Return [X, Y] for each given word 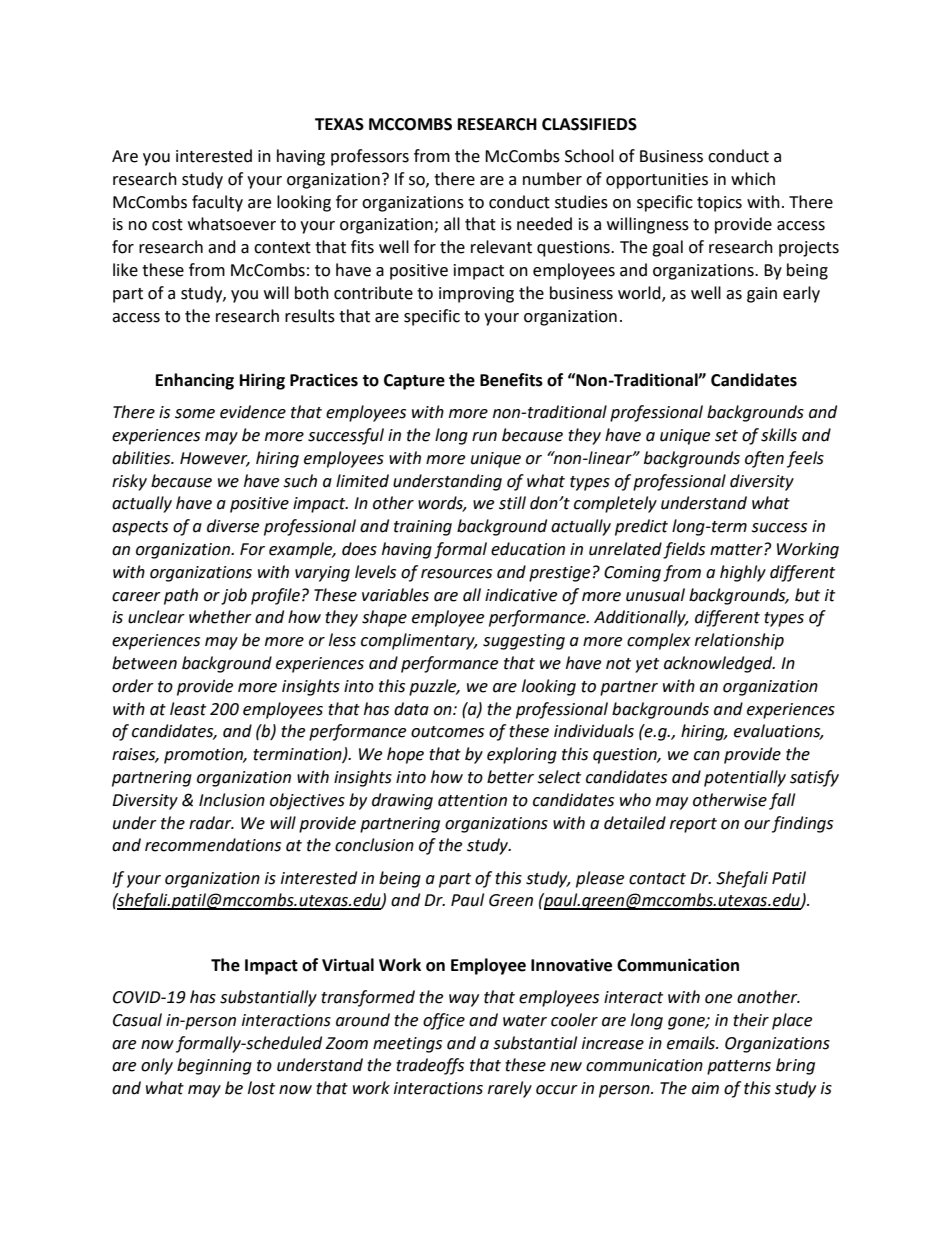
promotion [205, 756]
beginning [214, 1066]
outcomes [447, 732]
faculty [217, 203]
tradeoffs [430, 1066]
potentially [745, 778]
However [215, 459]
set [726, 436]
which [753, 179]
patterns [739, 1067]
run [484, 437]
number [552, 179]
